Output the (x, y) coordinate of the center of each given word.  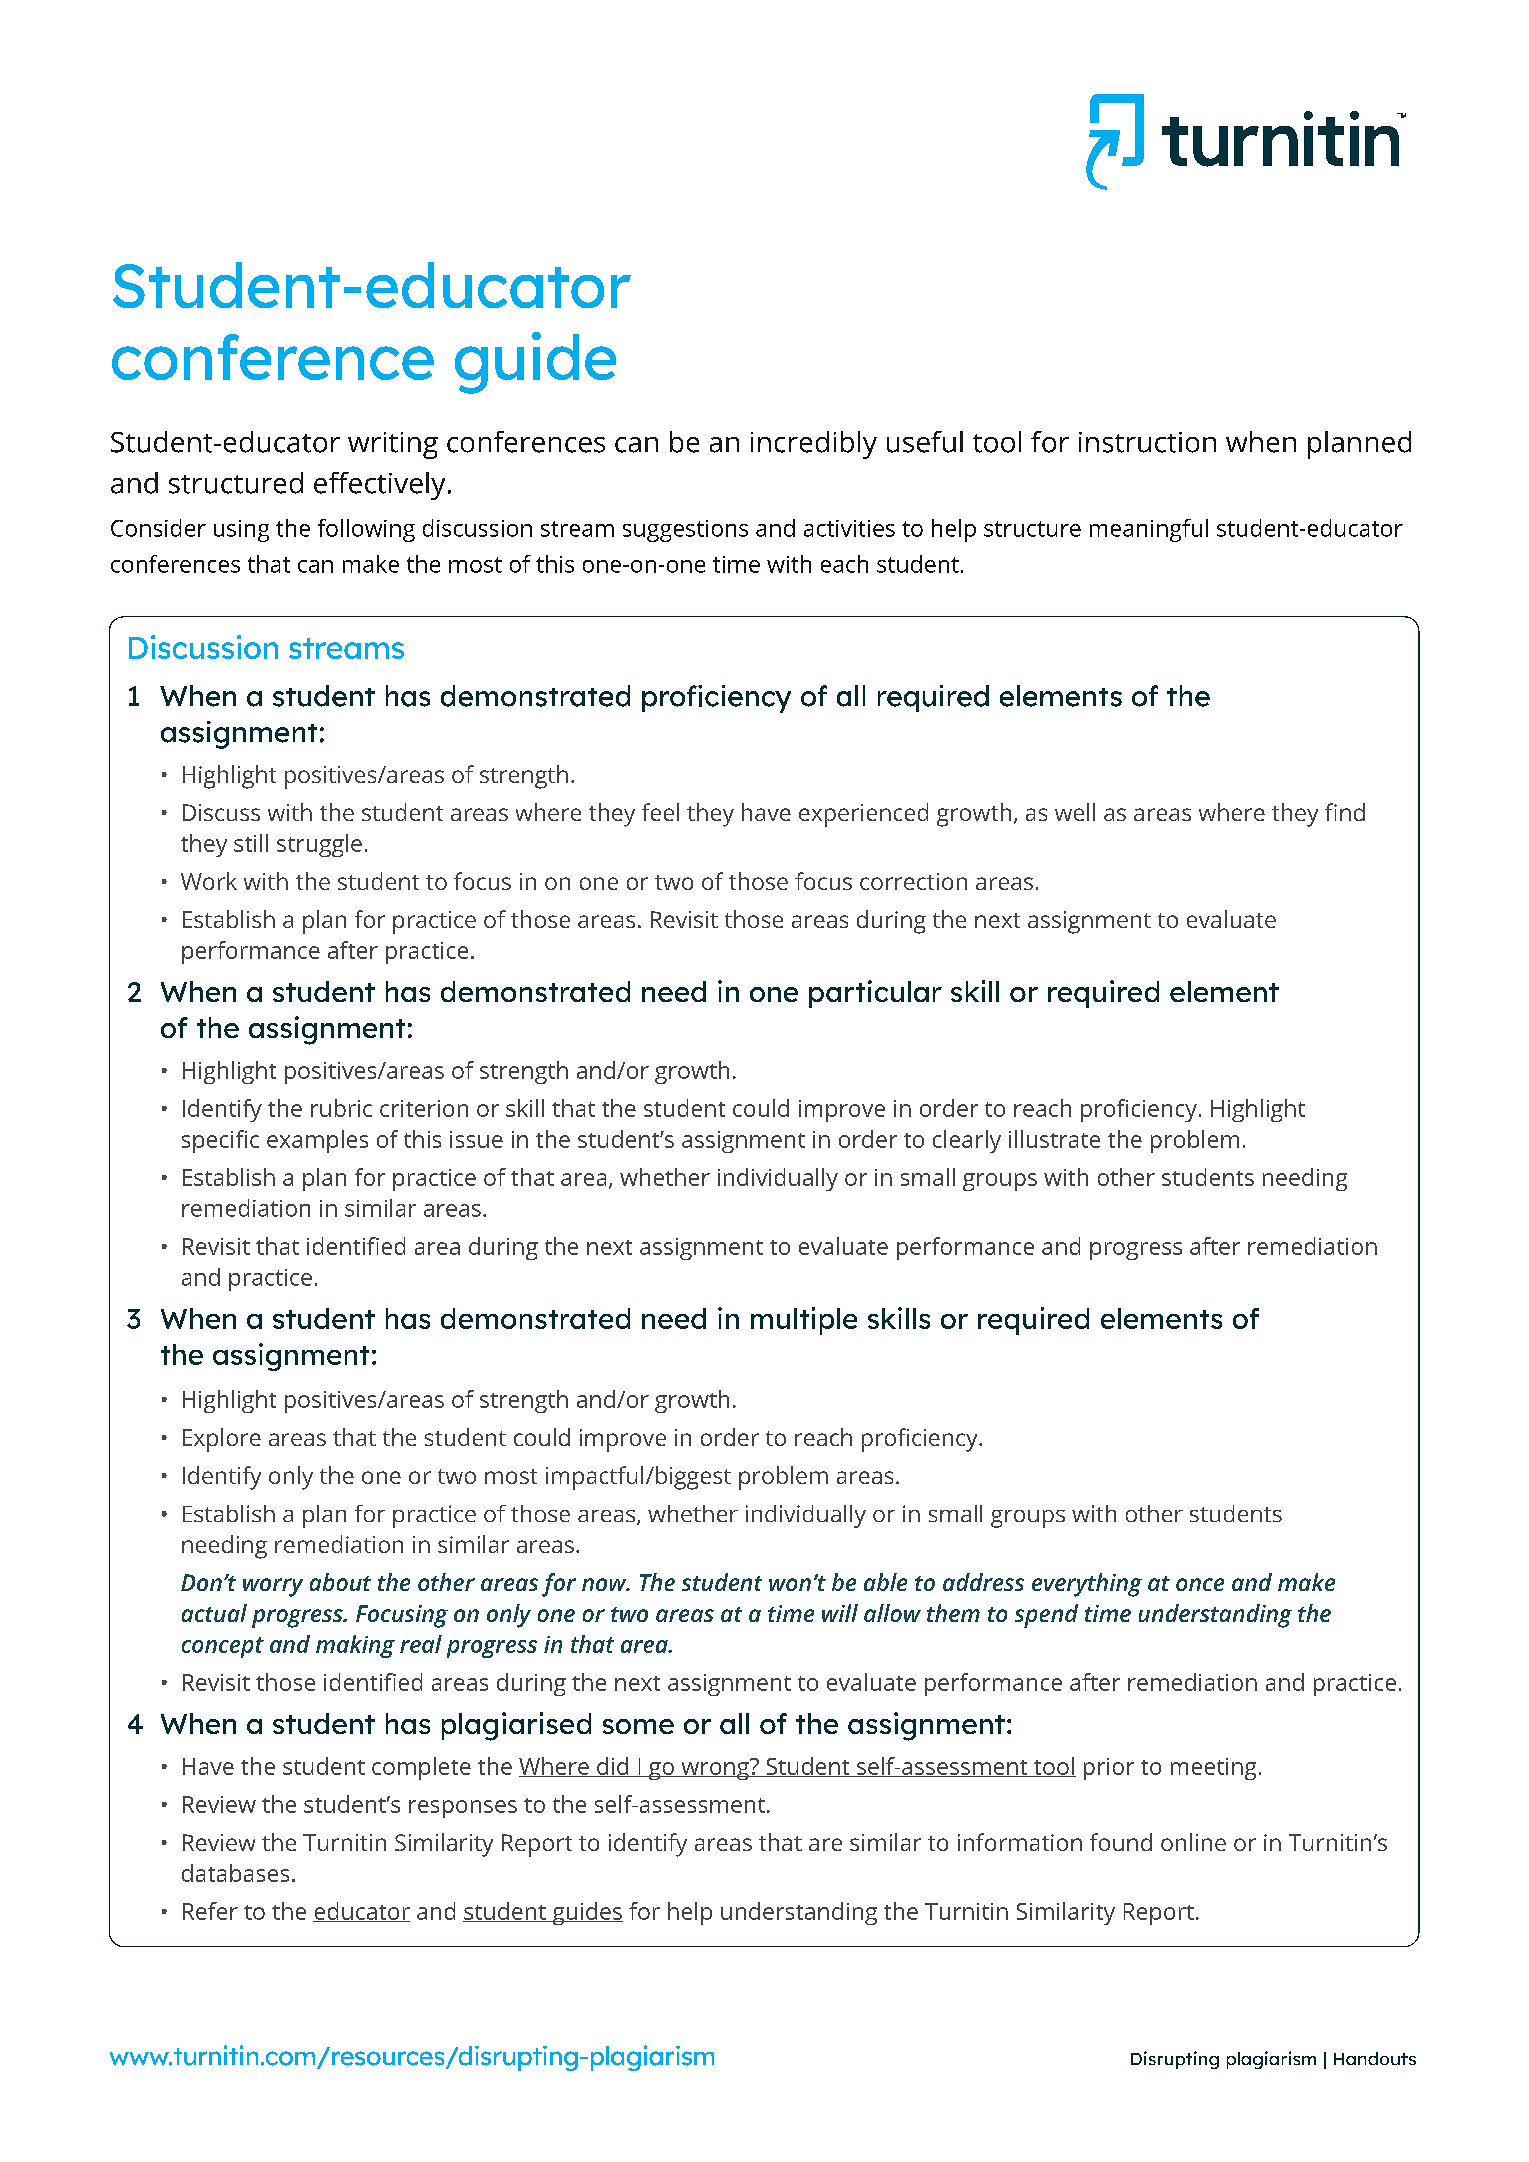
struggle (319, 845)
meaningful (1149, 530)
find (1345, 812)
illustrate (1054, 1139)
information (1020, 1842)
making (355, 1646)
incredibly (814, 445)
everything (1087, 1585)
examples (317, 1141)
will (840, 1613)
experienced (863, 815)
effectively (379, 486)
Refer (210, 1911)
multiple (804, 1321)
